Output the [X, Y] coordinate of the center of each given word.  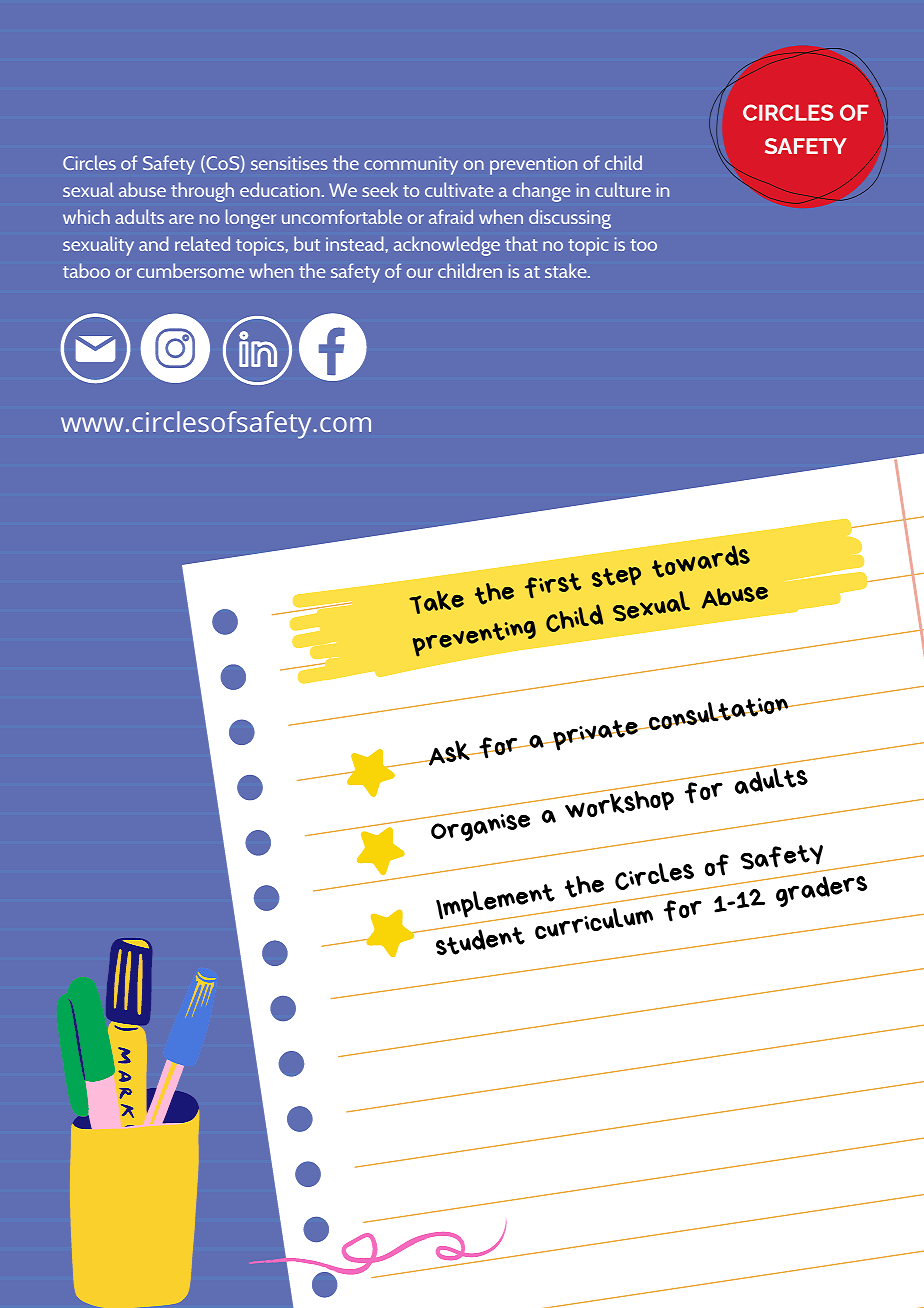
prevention [533, 165]
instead [354, 243]
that [521, 243]
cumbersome [190, 270]
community [411, 165]
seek [380, 189]
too [643, 245]
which [86, 216]
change [541, 192]
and [153, 243]
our [420, 273]
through [202, 192]
